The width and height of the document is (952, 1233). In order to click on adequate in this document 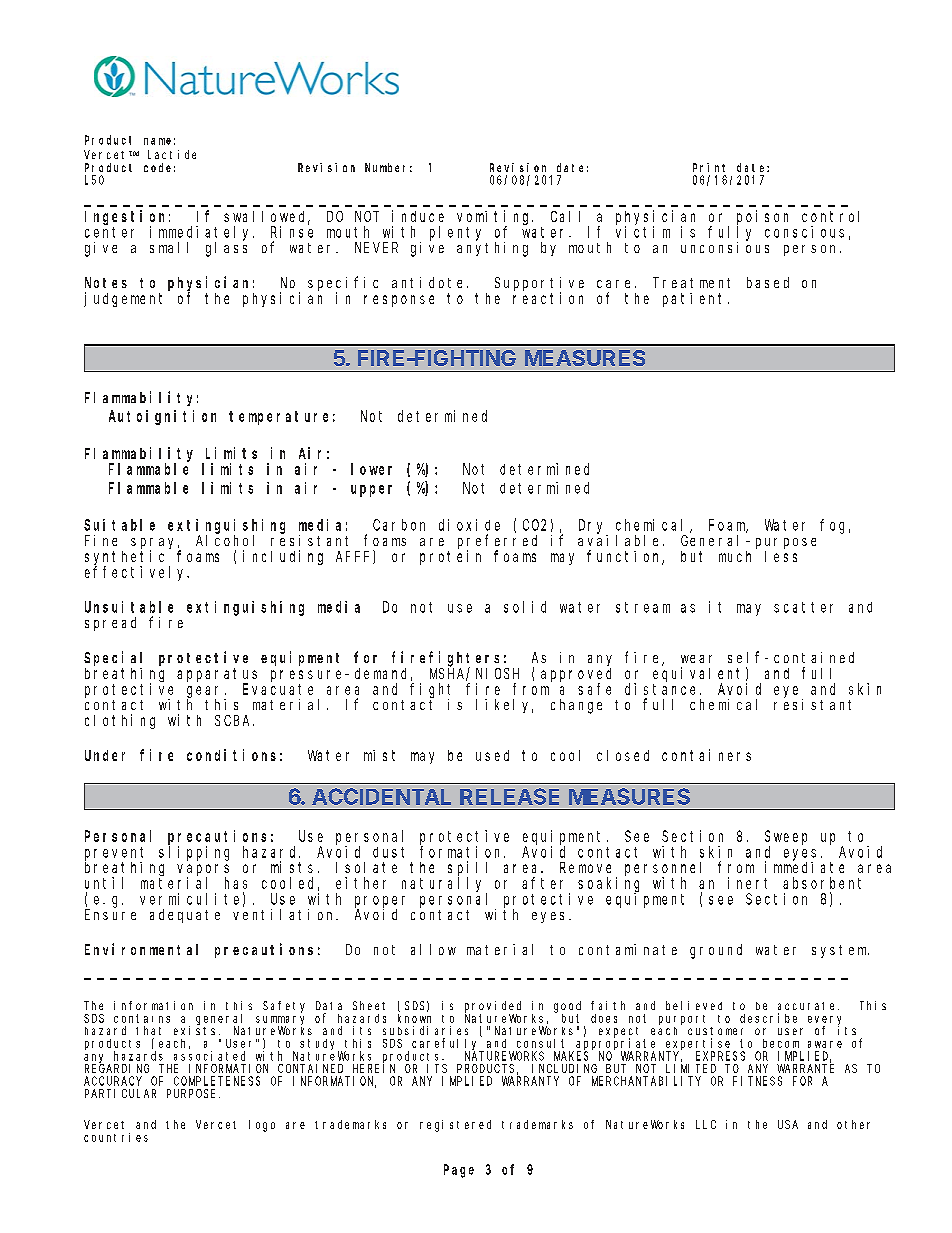, I will do `click(185, 916)`.
